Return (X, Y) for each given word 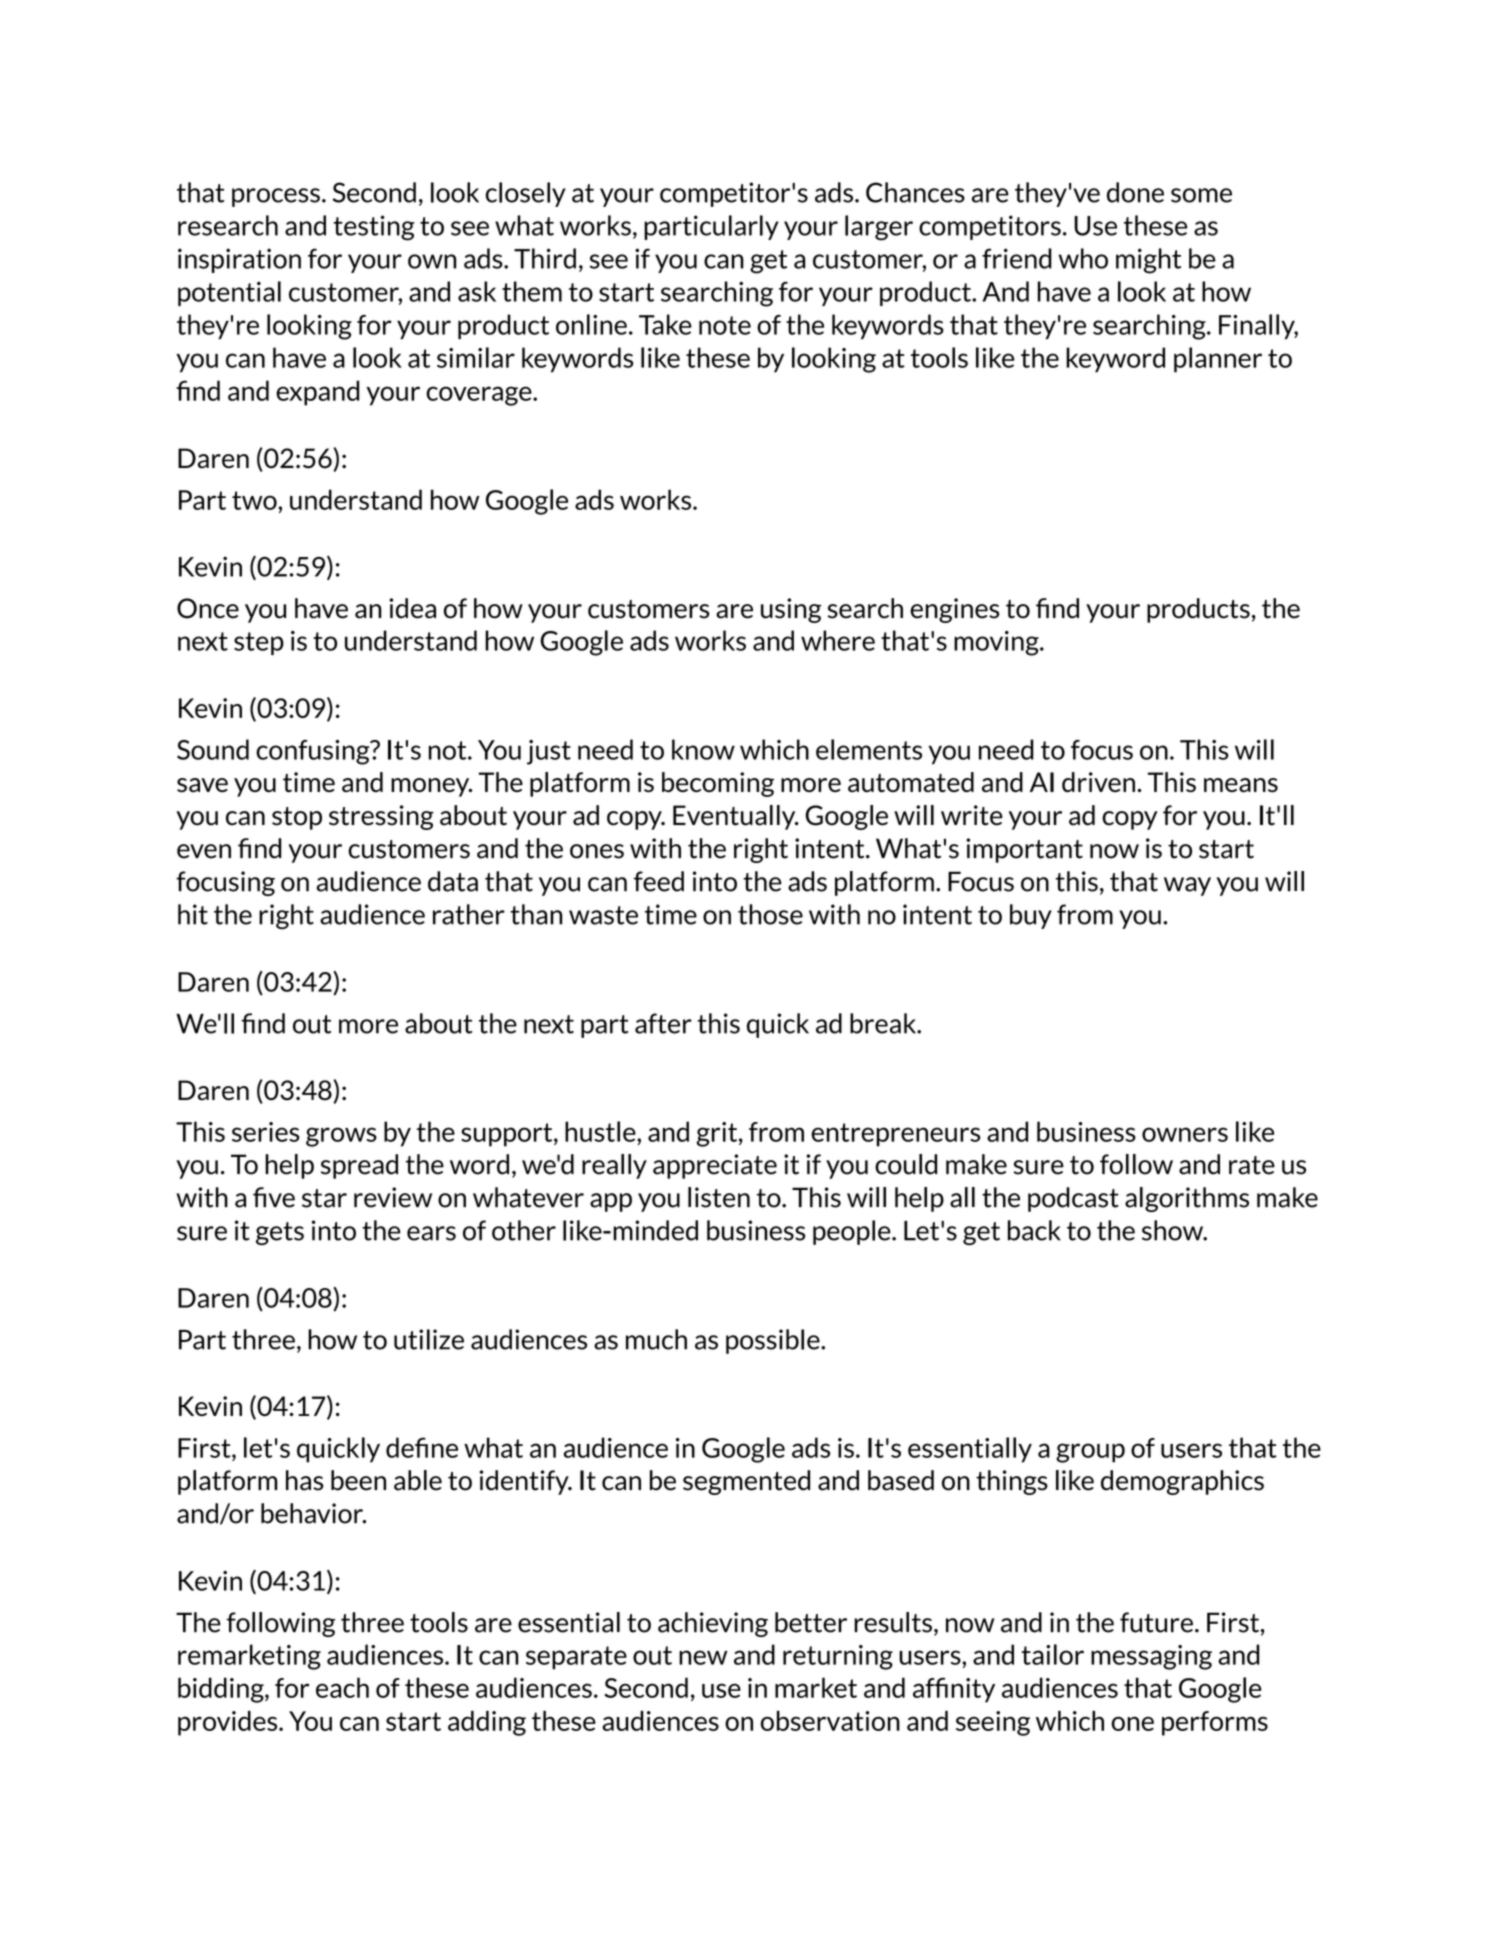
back (1034, 1230)
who (1083, 258)
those (770, 914)
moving (997, 643)
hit (193, 914)
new (703, 1657)
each (342, 1687)
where (838, 640)
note (725, 325)
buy (1031, 916)
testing (374, 228)
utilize (429, 1339)
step (259, 643)
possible (774, 1341)
